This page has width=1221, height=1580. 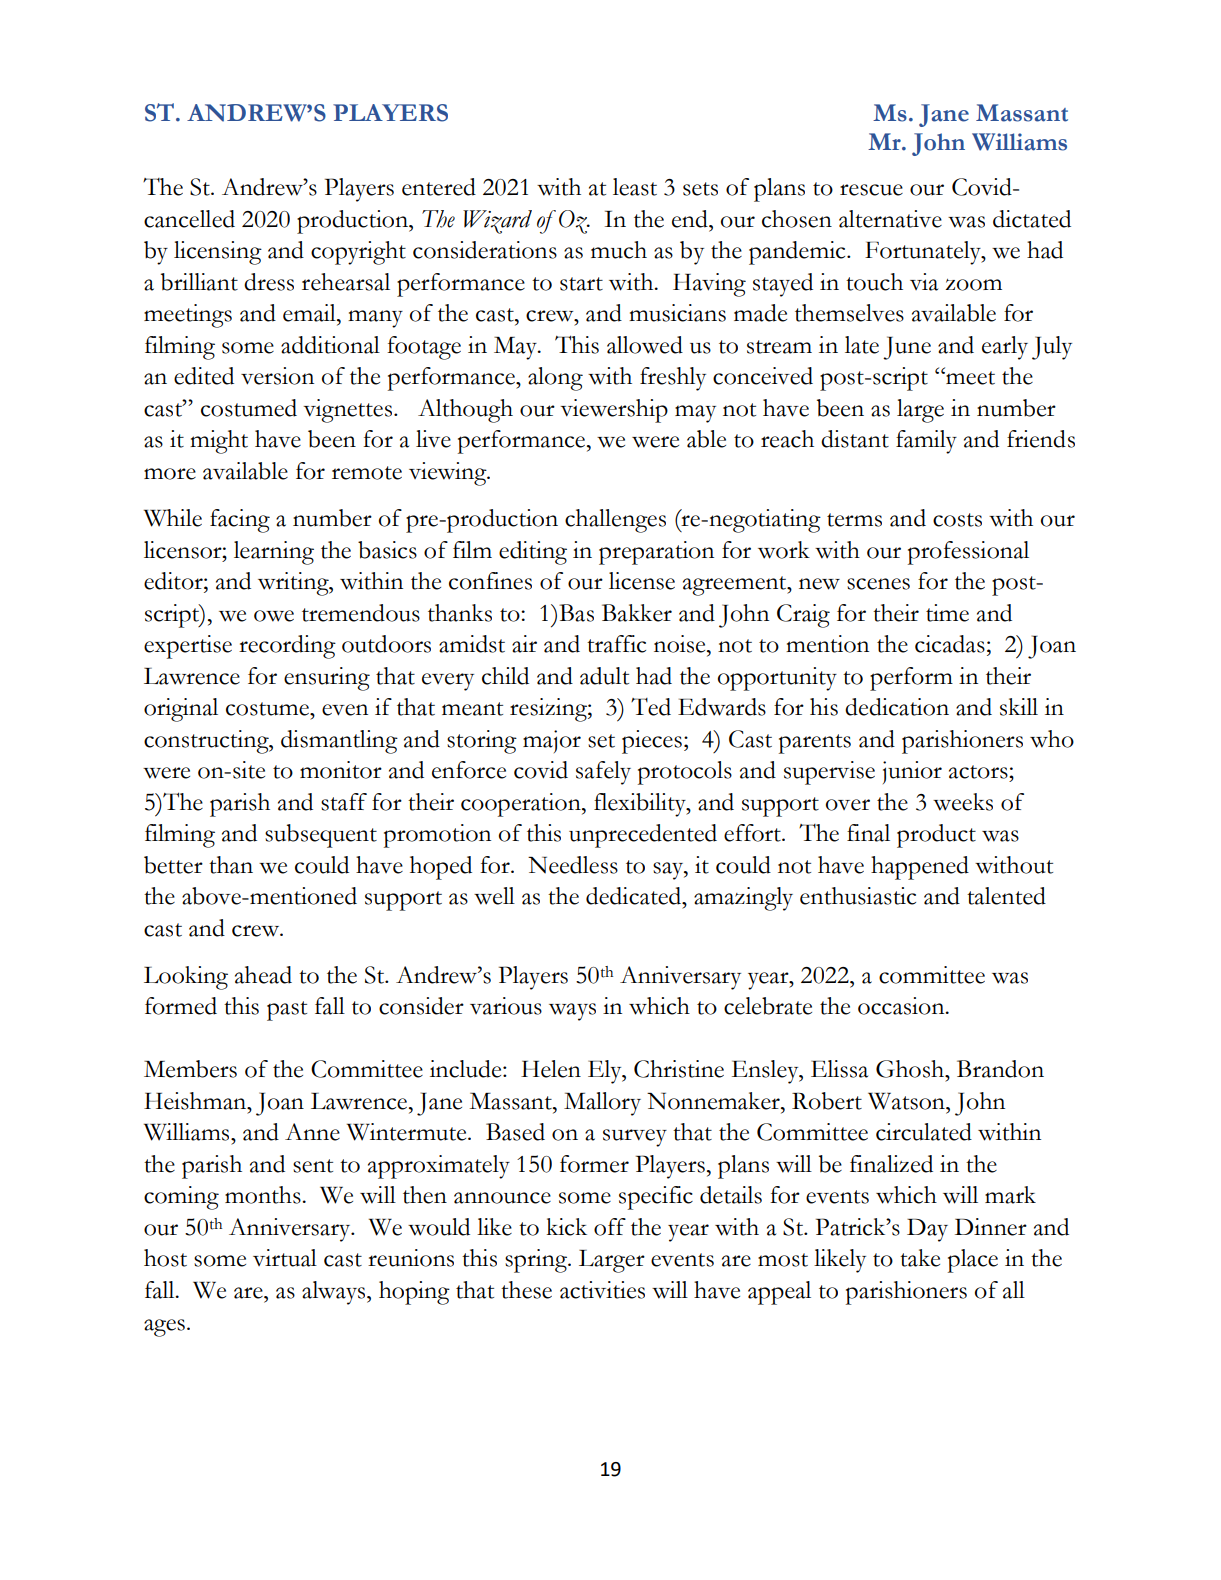 What do you see at coordinates (218, 253) in the page?
I see `licensing` at bounding box center [218, 253].
